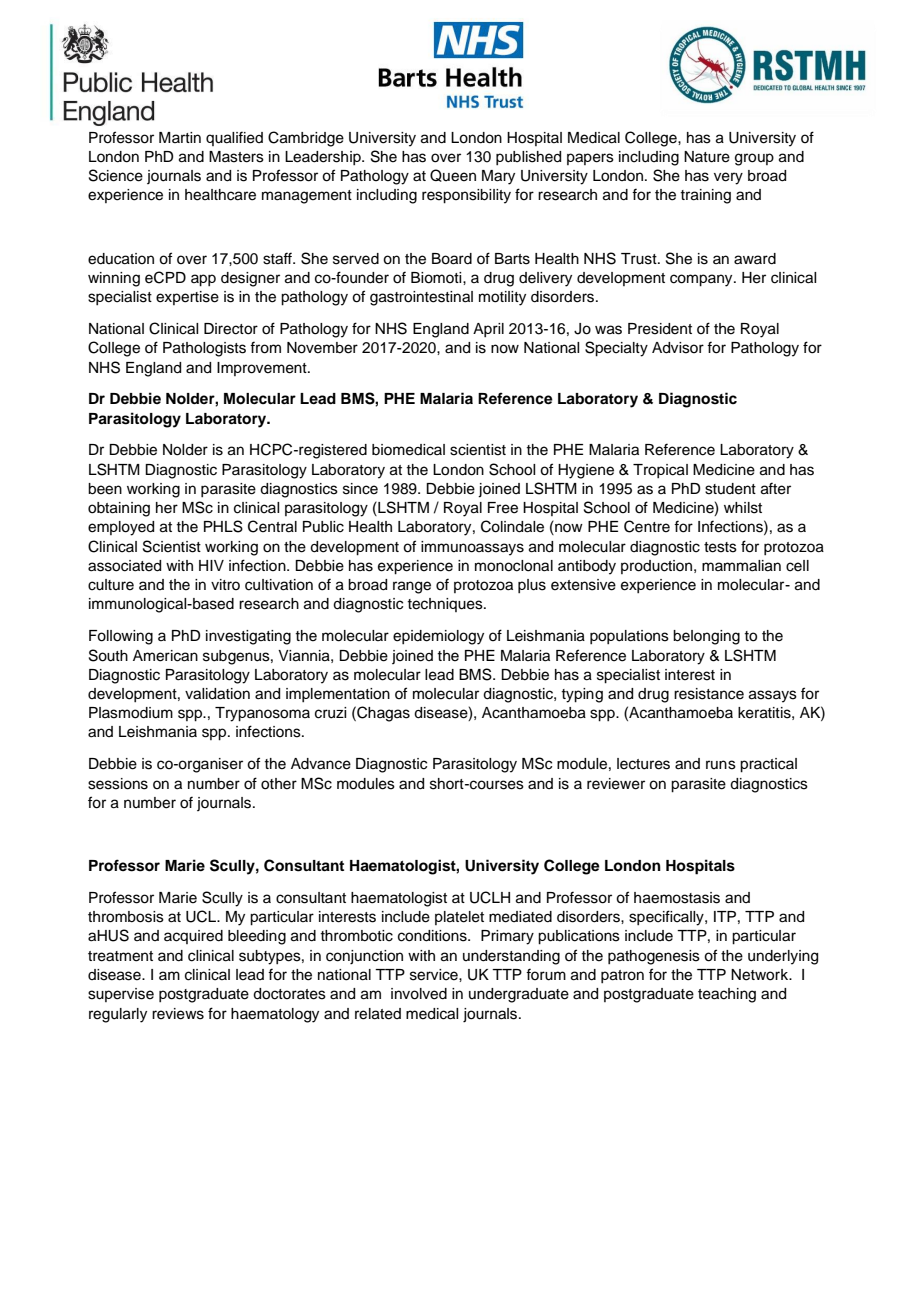 This screenshot has width=924, height=1307. What do you see at coordinates (741, 566) in the screenshot?
I see `mammalian` at bounding box center [741, 566].
